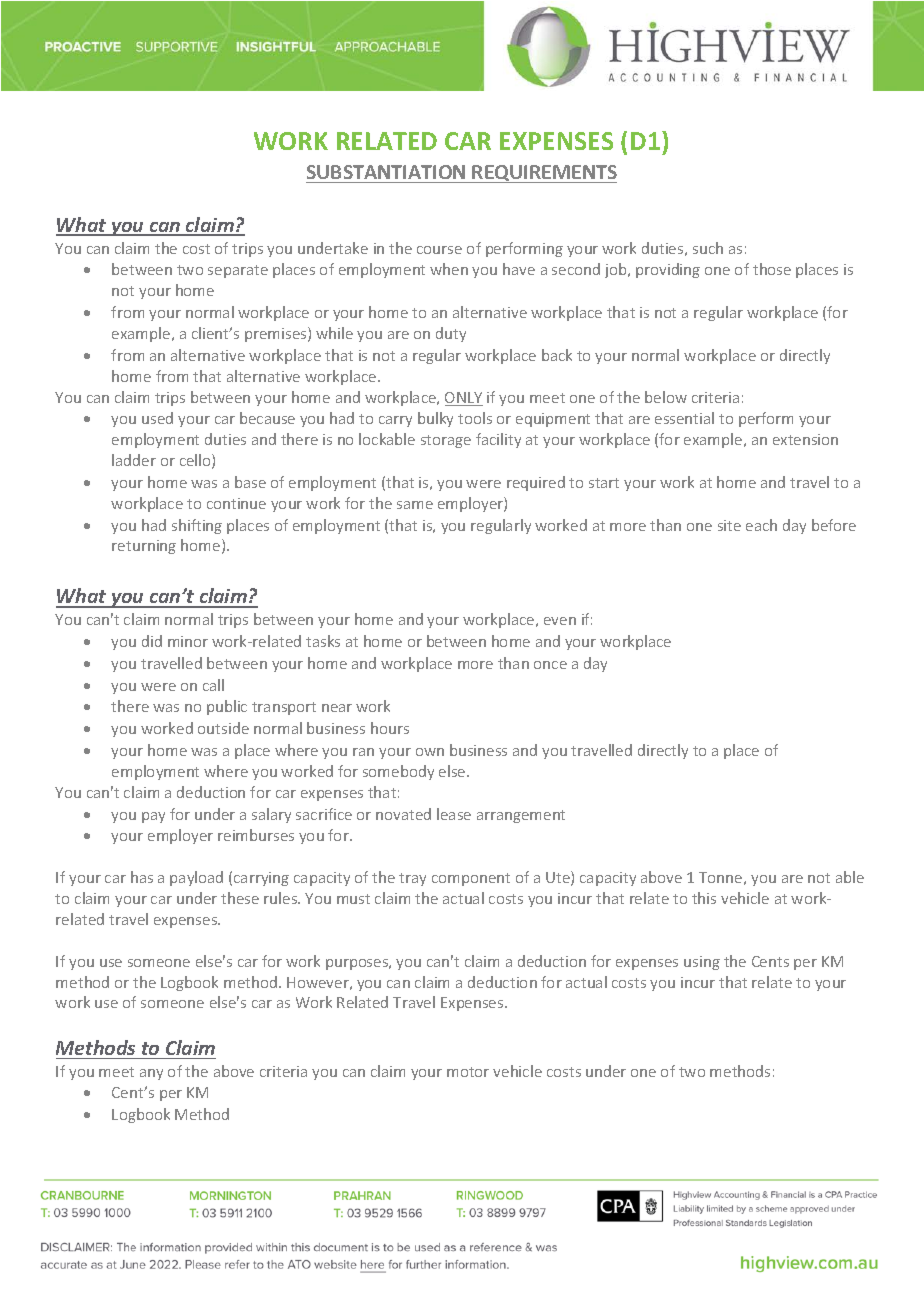 The height and width of the screenshot is (1309, 924). What do you see at coordinates (454, 814) in the screenshot?
I see `lease` at bounding box center [454, 814].
